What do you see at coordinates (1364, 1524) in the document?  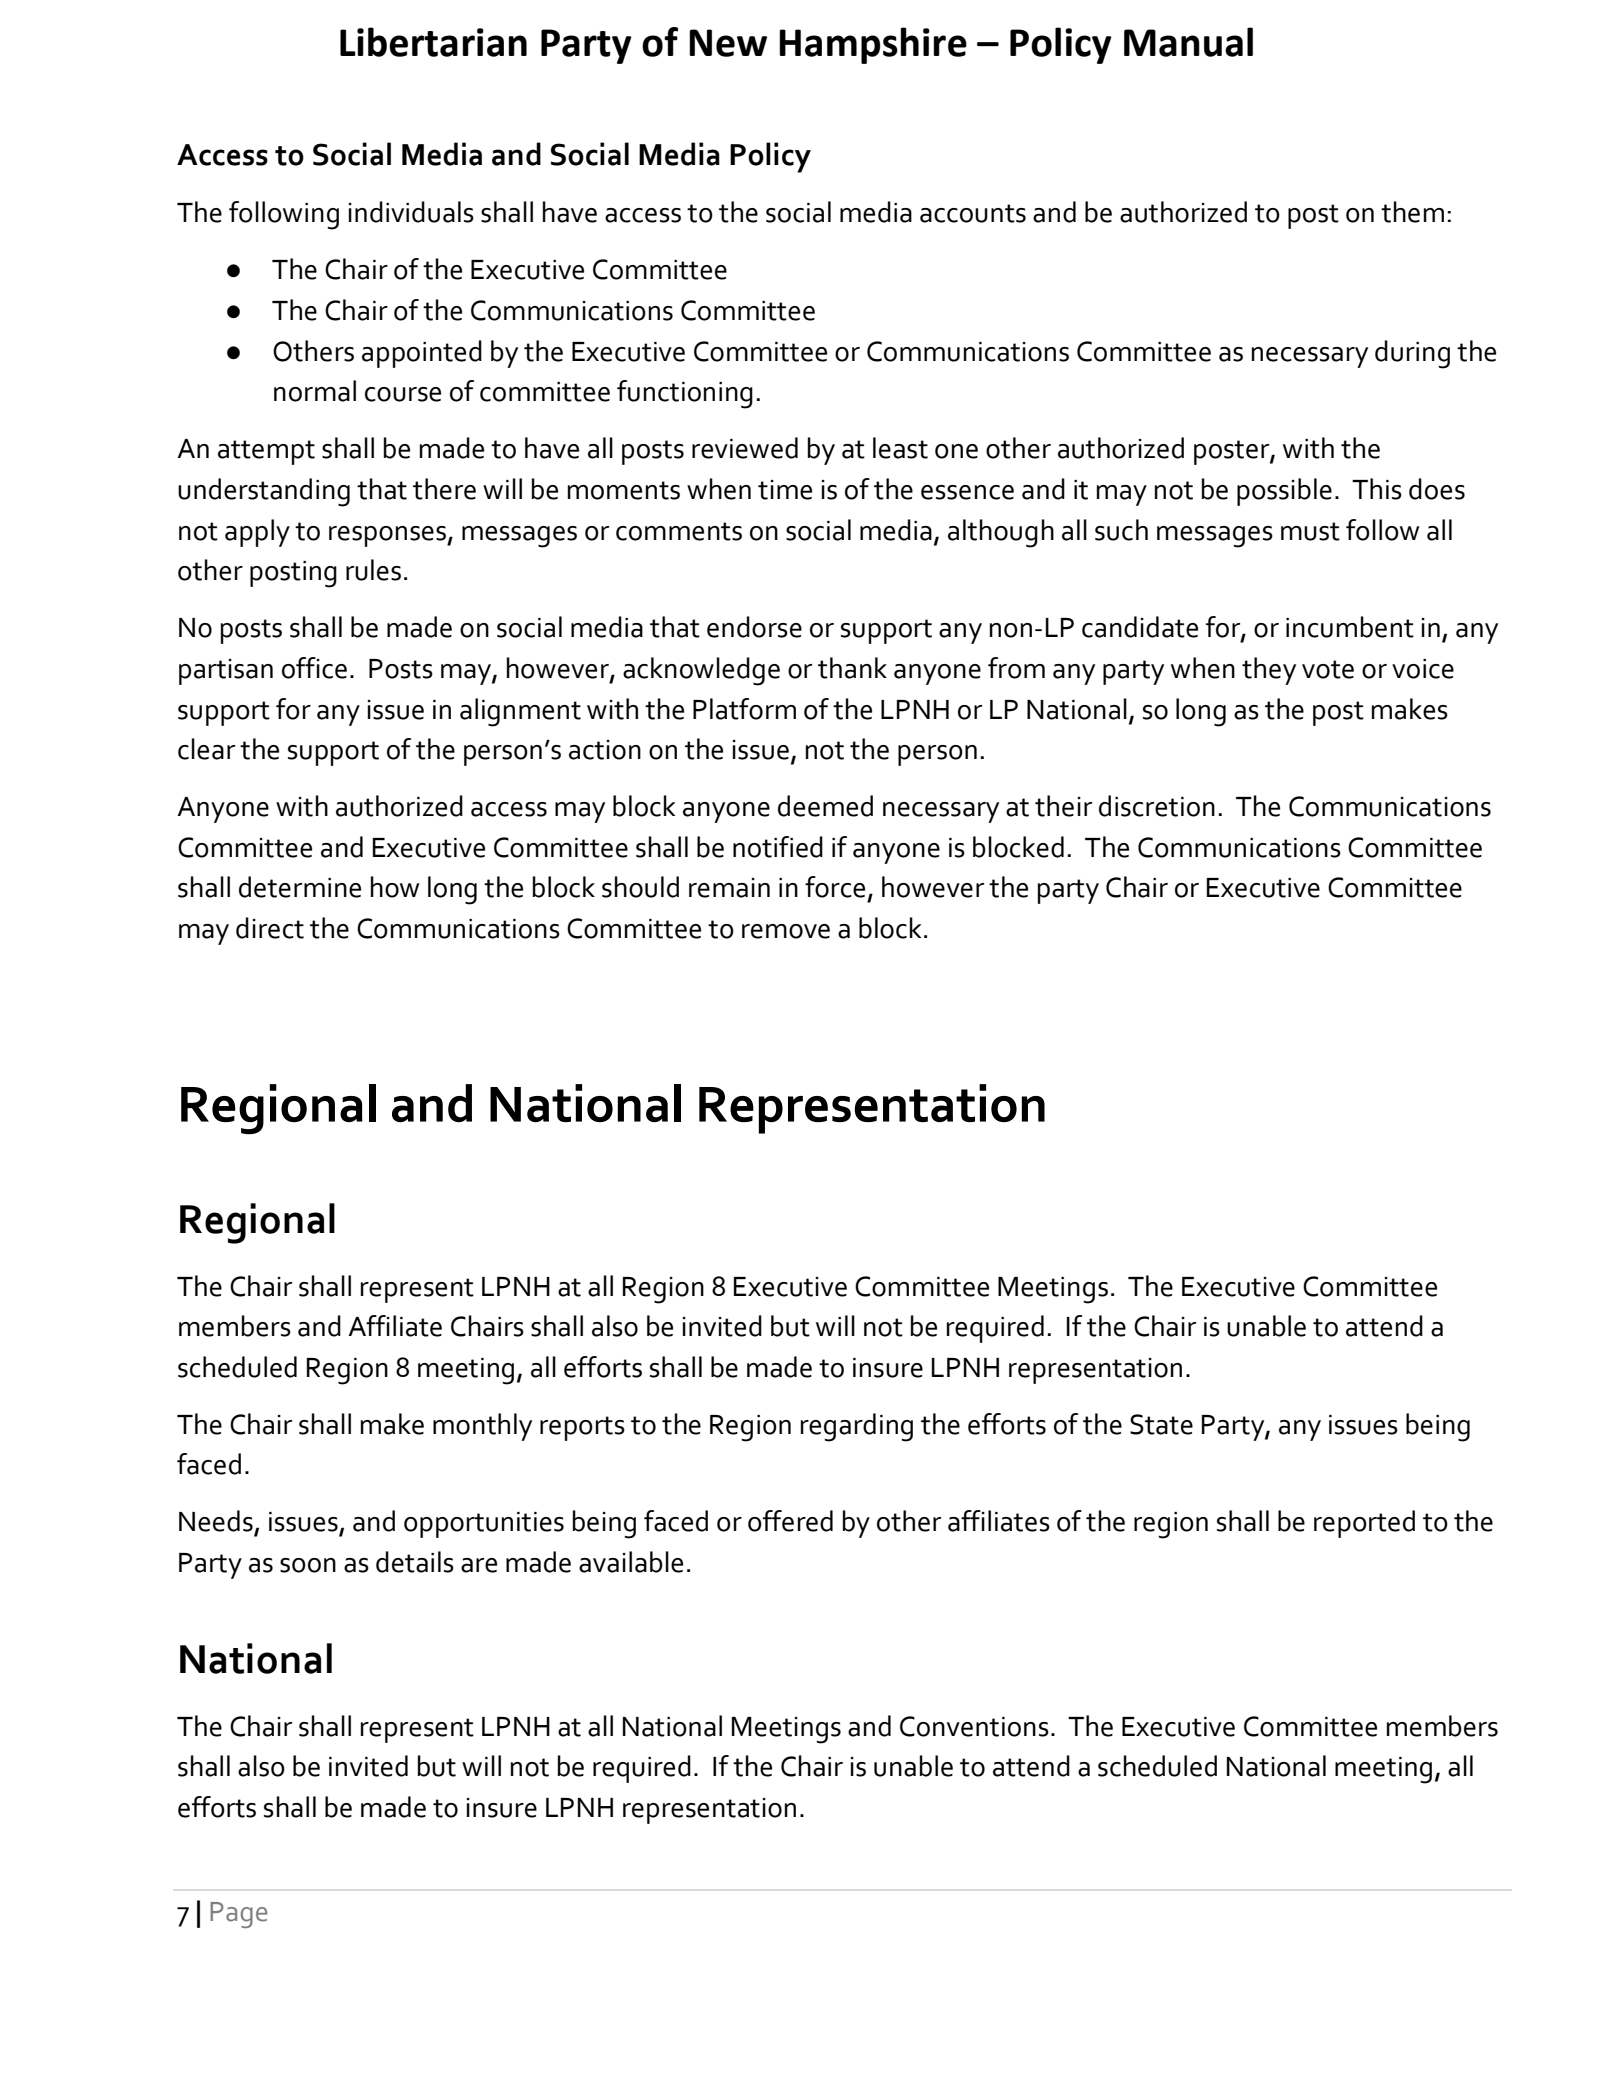 I see `reported` at bounding box center [1364, 1524].
